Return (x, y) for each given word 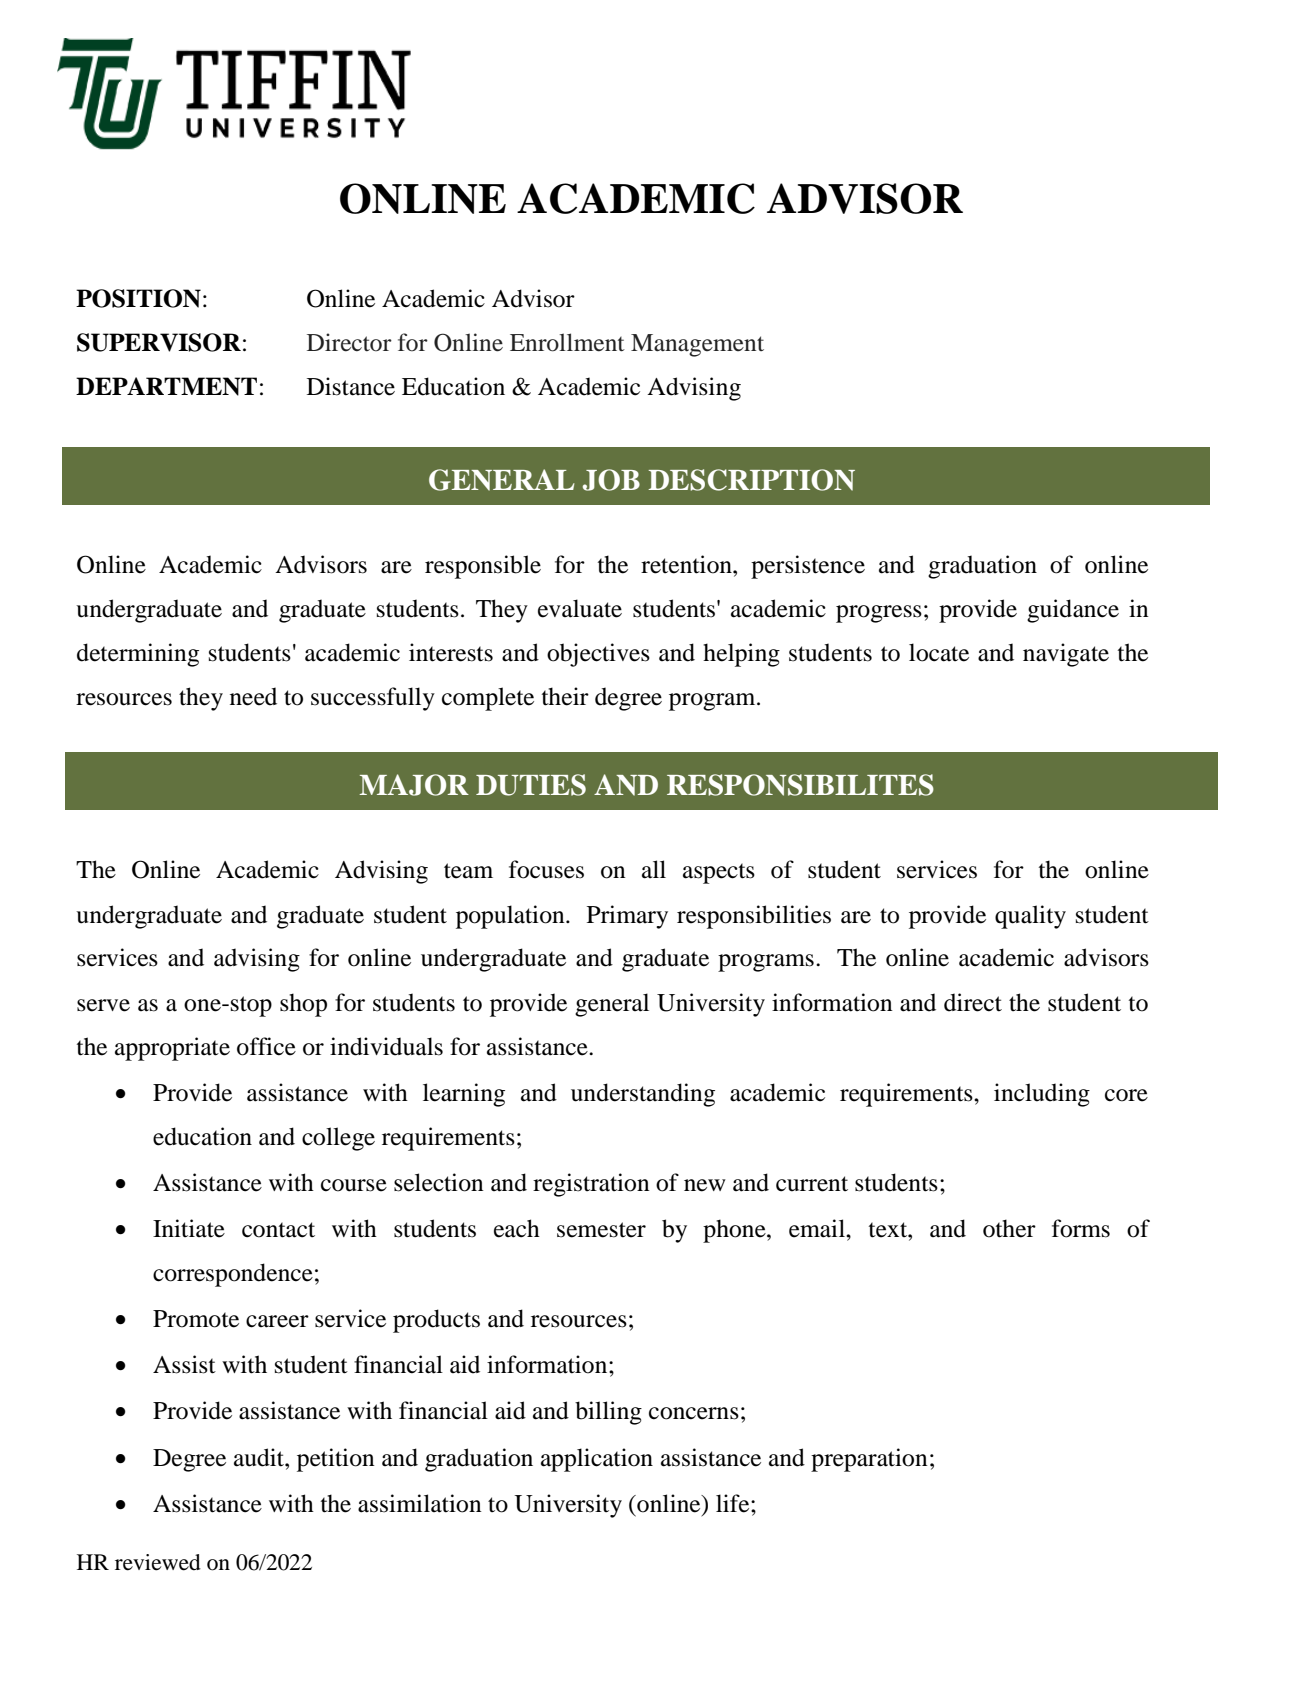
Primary (627, 917)
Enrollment (567, 342)
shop (303, 1005)
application (597, 1460)
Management (697, 345)
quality (1030, 917)
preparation (869, 1460)
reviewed (158, 1562)
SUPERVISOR (159, 342)
